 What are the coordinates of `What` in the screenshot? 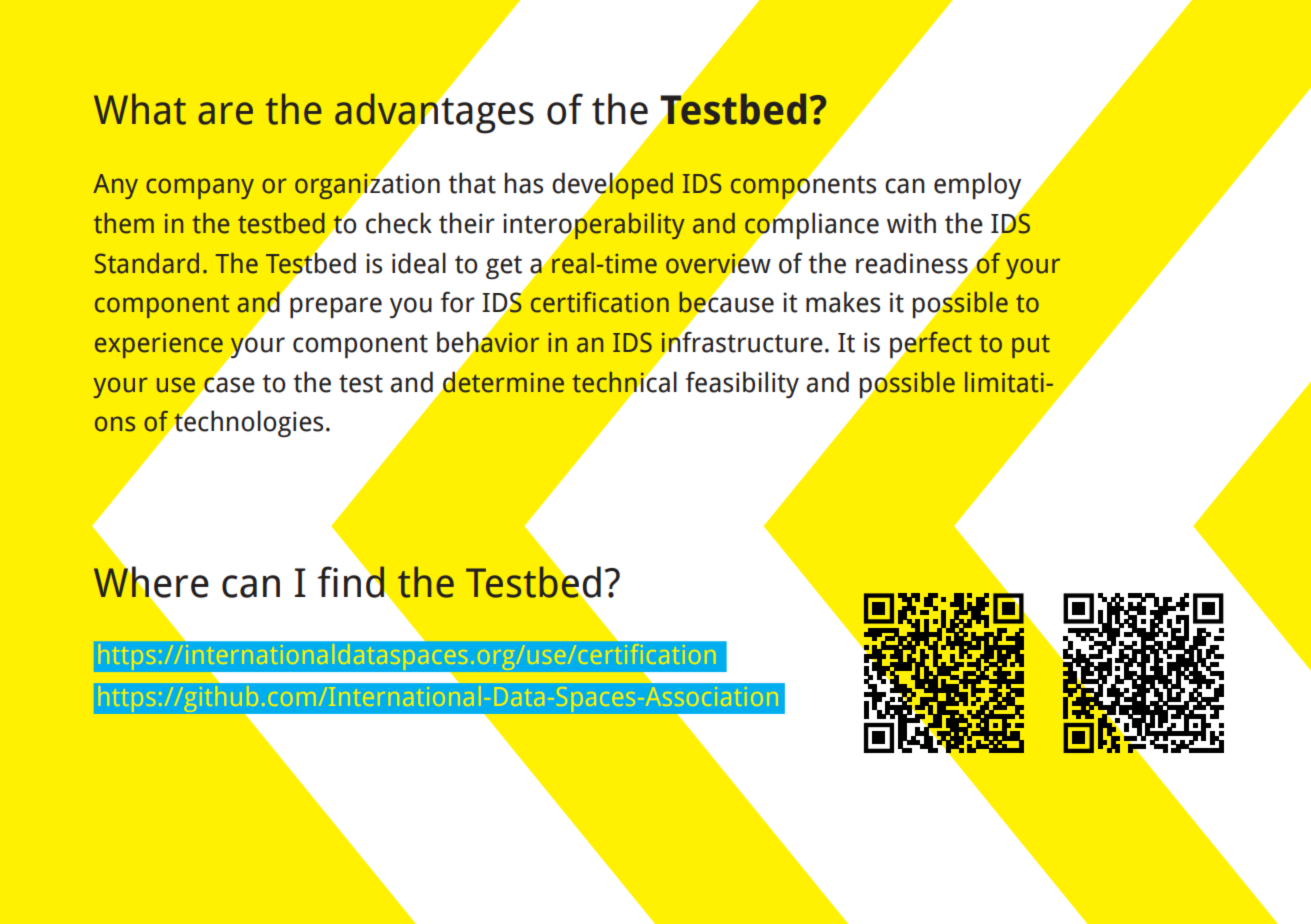 It's located at (140, 109).
